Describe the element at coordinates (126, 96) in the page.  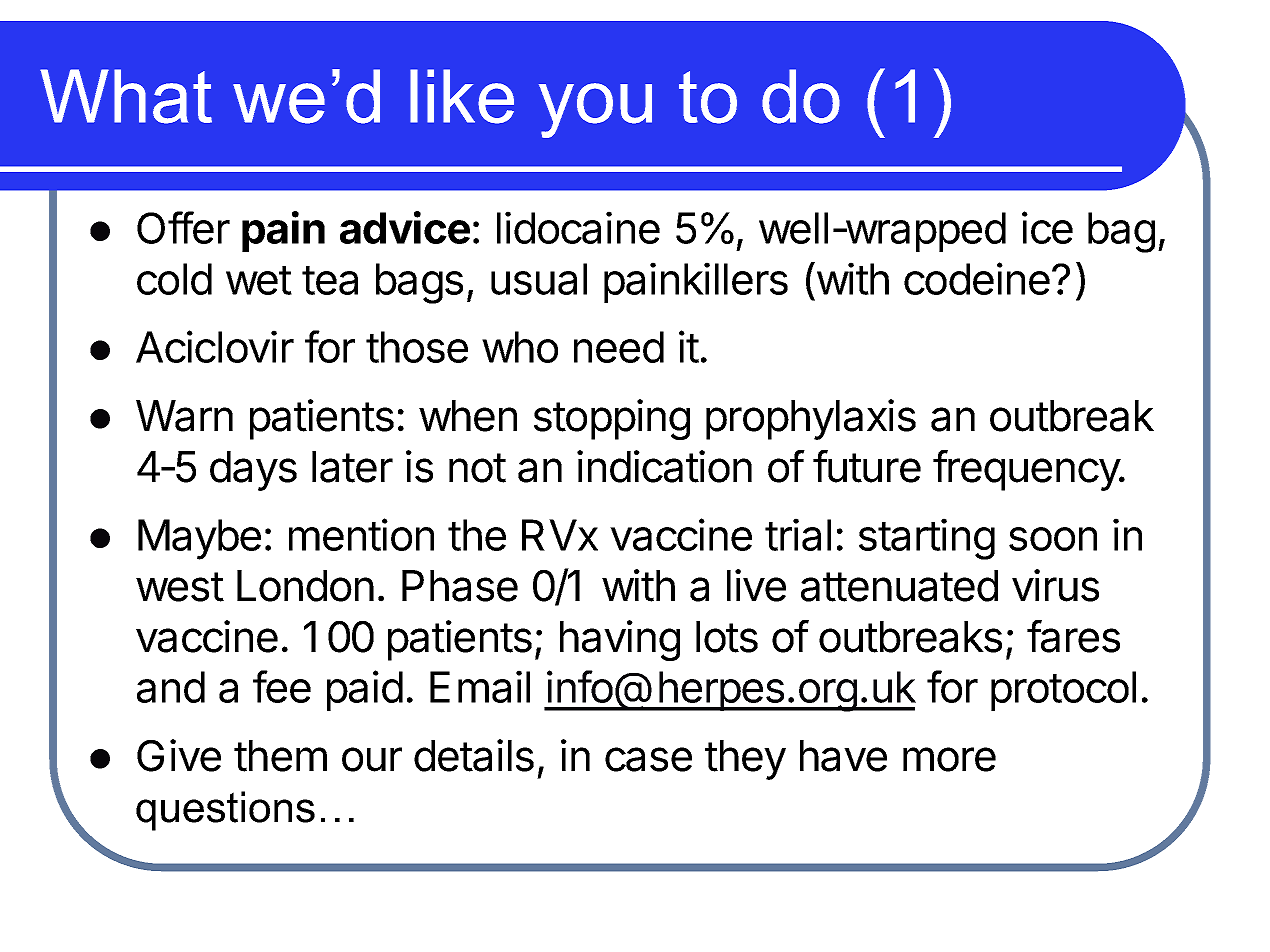
I see `What` at that location.
